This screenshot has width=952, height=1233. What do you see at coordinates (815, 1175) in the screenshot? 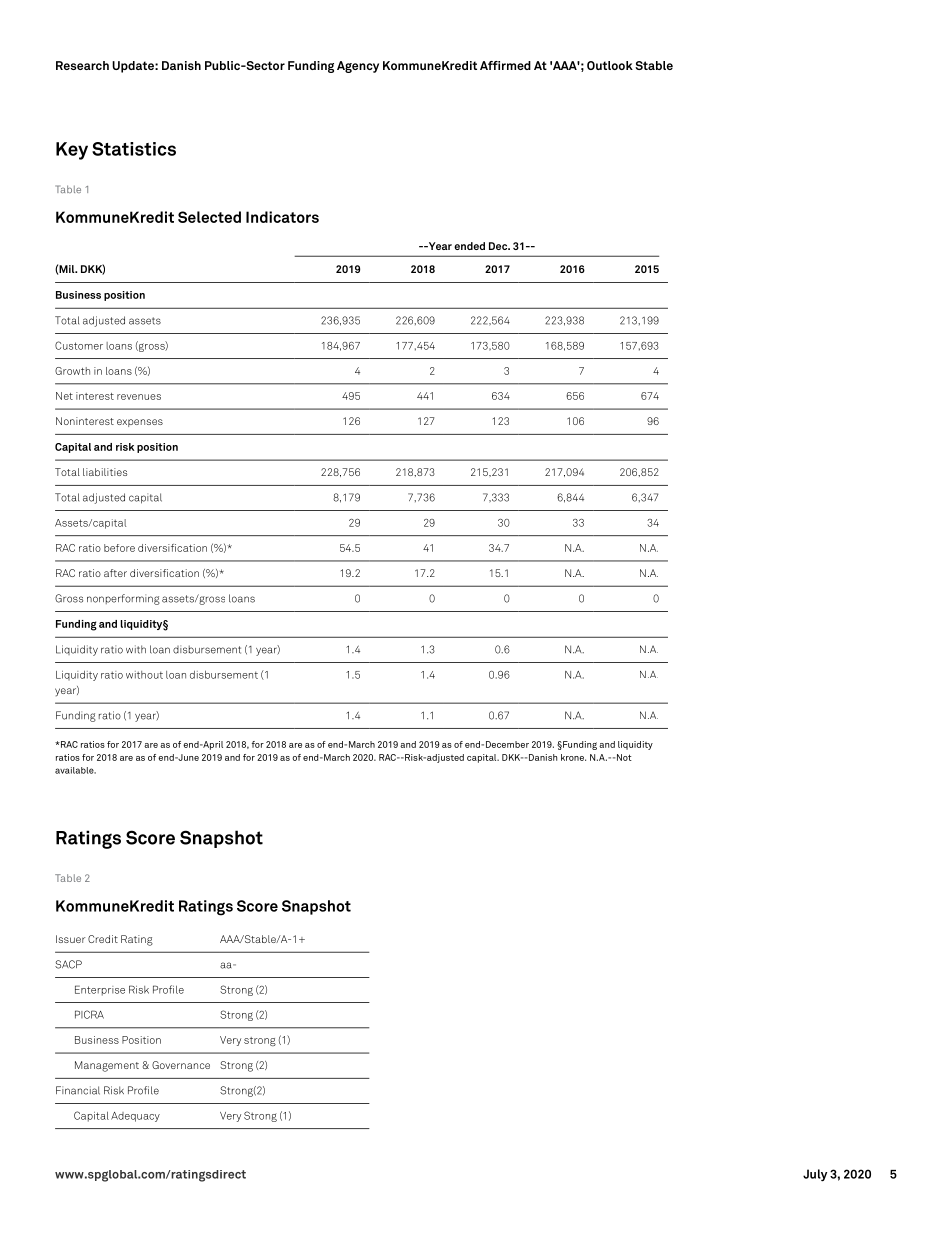
I see `July` at bounding box center [815, 1175].
